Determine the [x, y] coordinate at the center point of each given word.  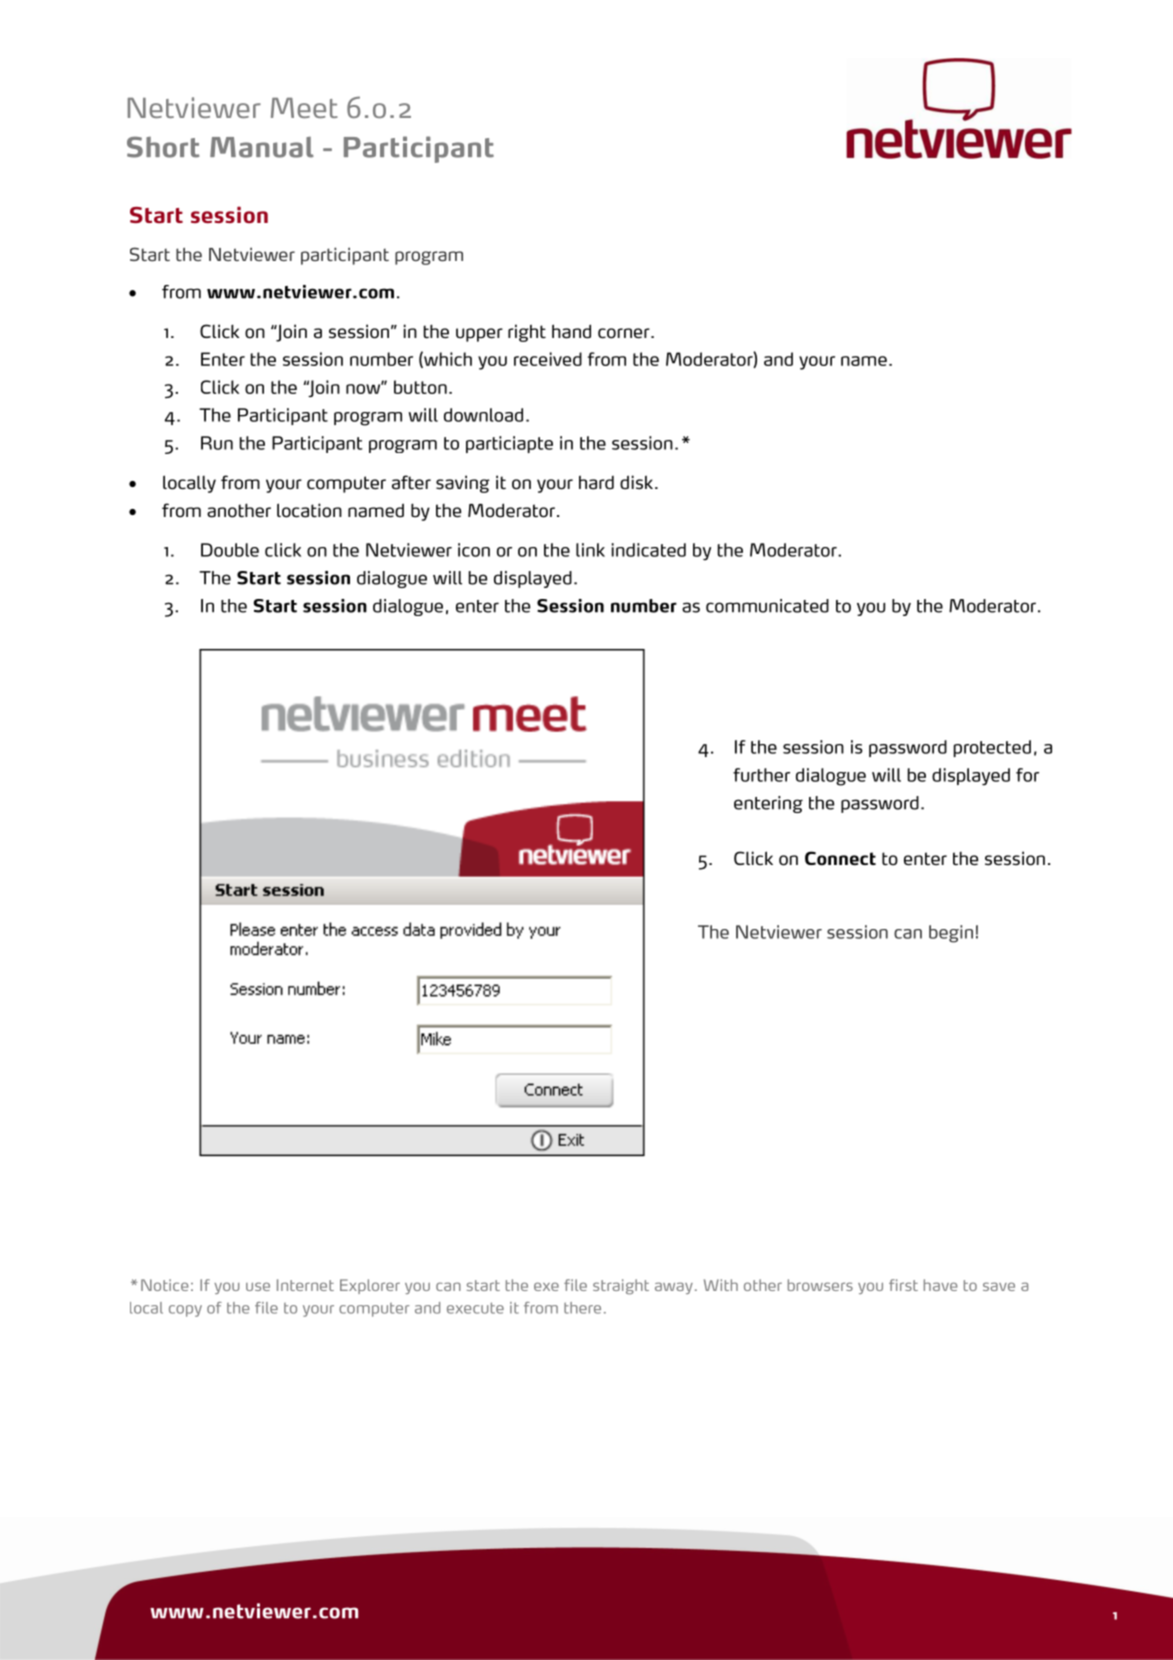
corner [625, 333]
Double [230, 550]
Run [217, 443]
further [761, 775]
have [941, 1285]
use [258, 1286]
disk [636, 482]
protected [992, 748]
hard [596, 482]
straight [621, 1287]
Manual [262, 147]
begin [951, 934]
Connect [840, 858]
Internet [305, 1285]
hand [571, 331]
